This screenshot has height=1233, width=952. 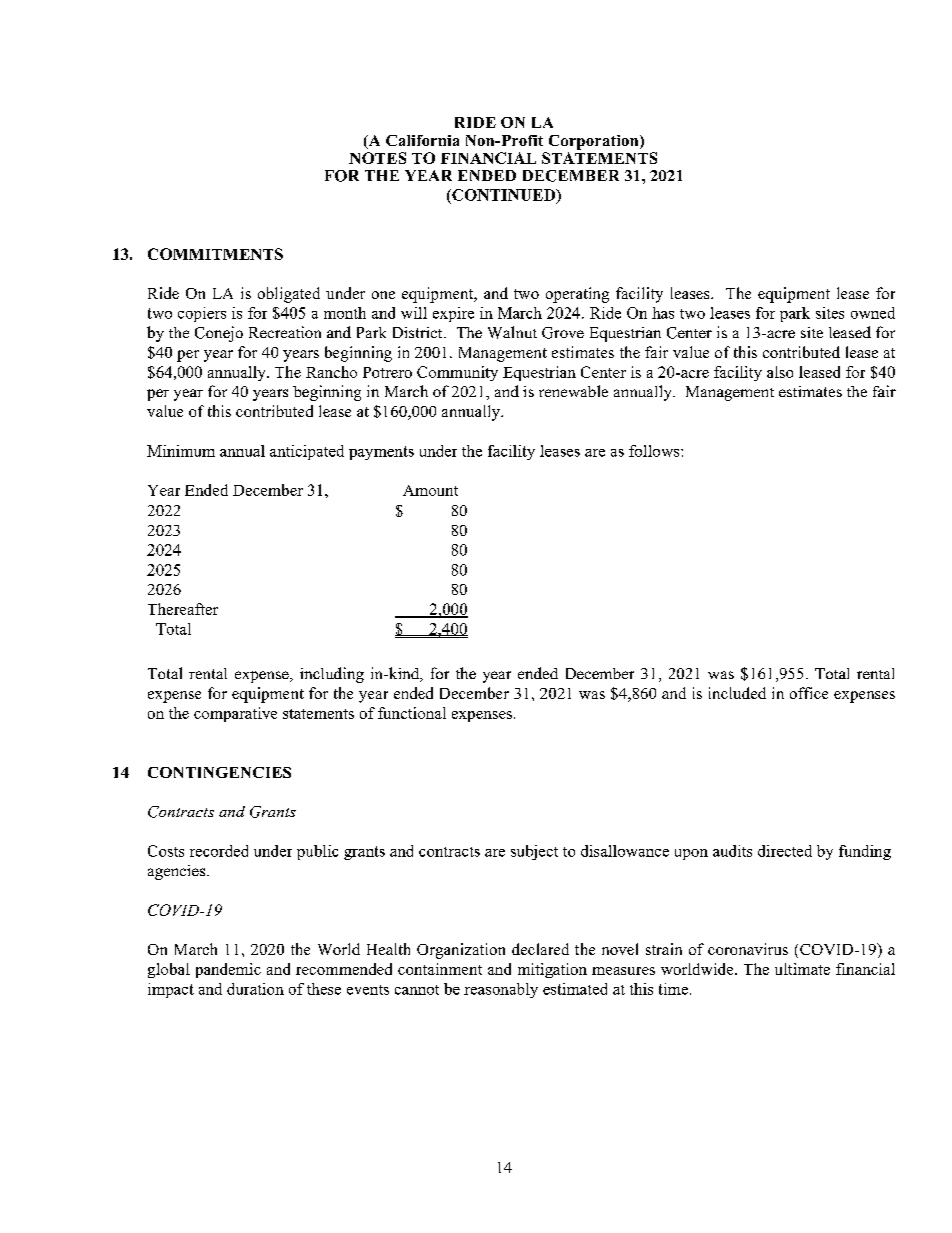 What do you see at coordinates (430, 490) in the screenshot?
I see `Amount` at bounding box center [430, 490].
